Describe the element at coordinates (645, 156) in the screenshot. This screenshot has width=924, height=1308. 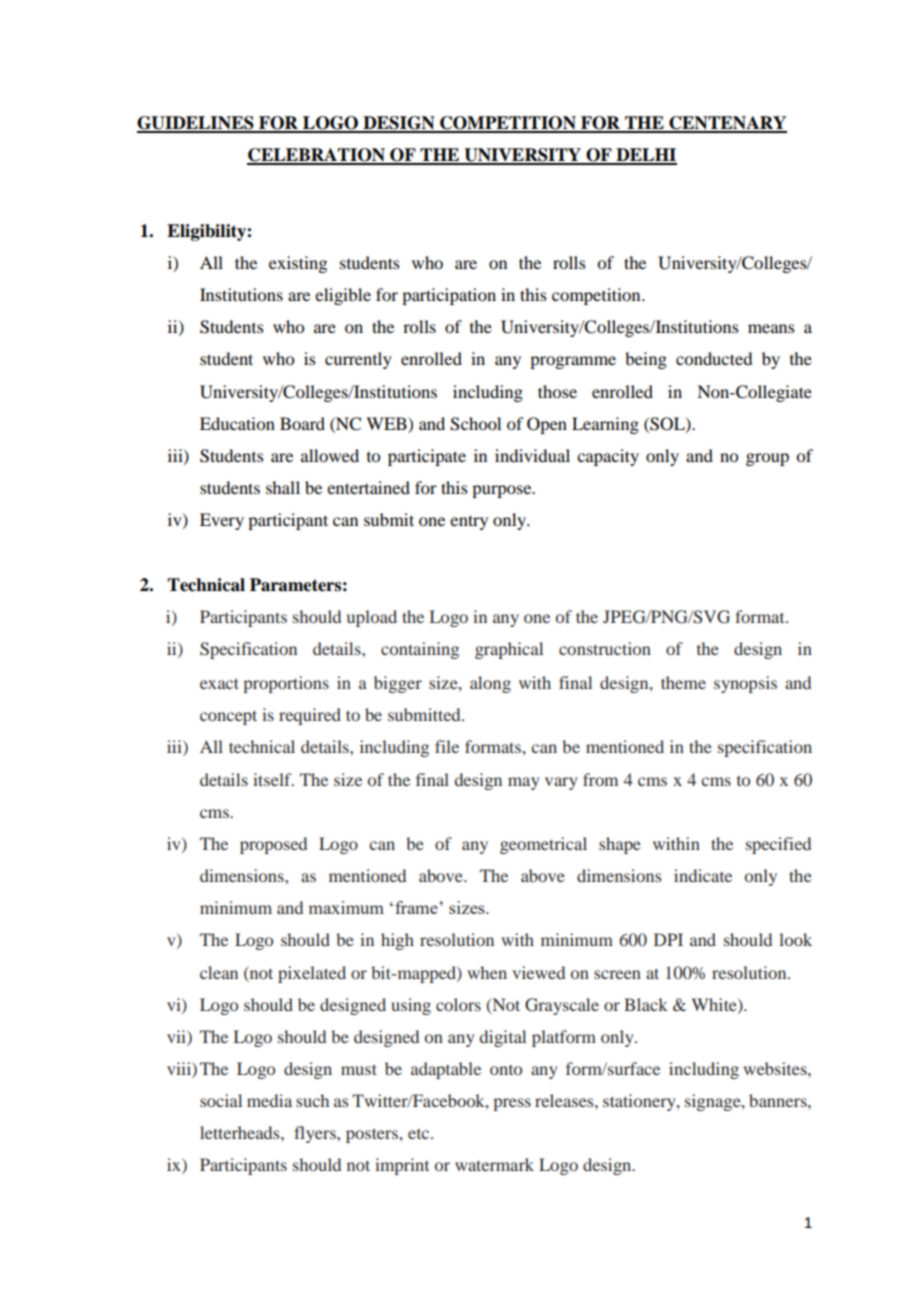
I see `DELHI` at that location.
